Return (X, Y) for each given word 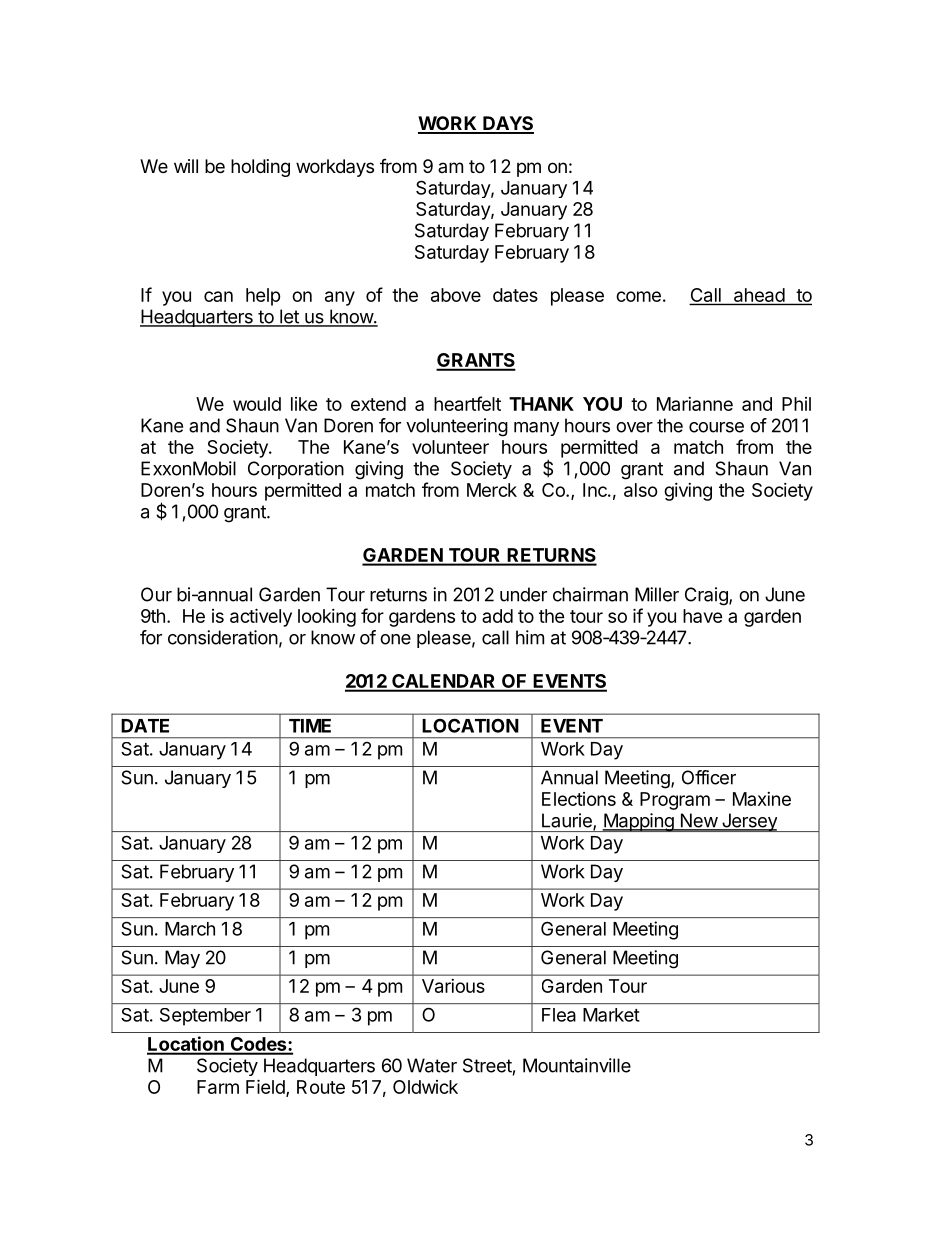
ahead (758, 296)
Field (266, 1087)
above (456, 295)
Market (611, 1015)
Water (432, 1065)
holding (260, 168)
